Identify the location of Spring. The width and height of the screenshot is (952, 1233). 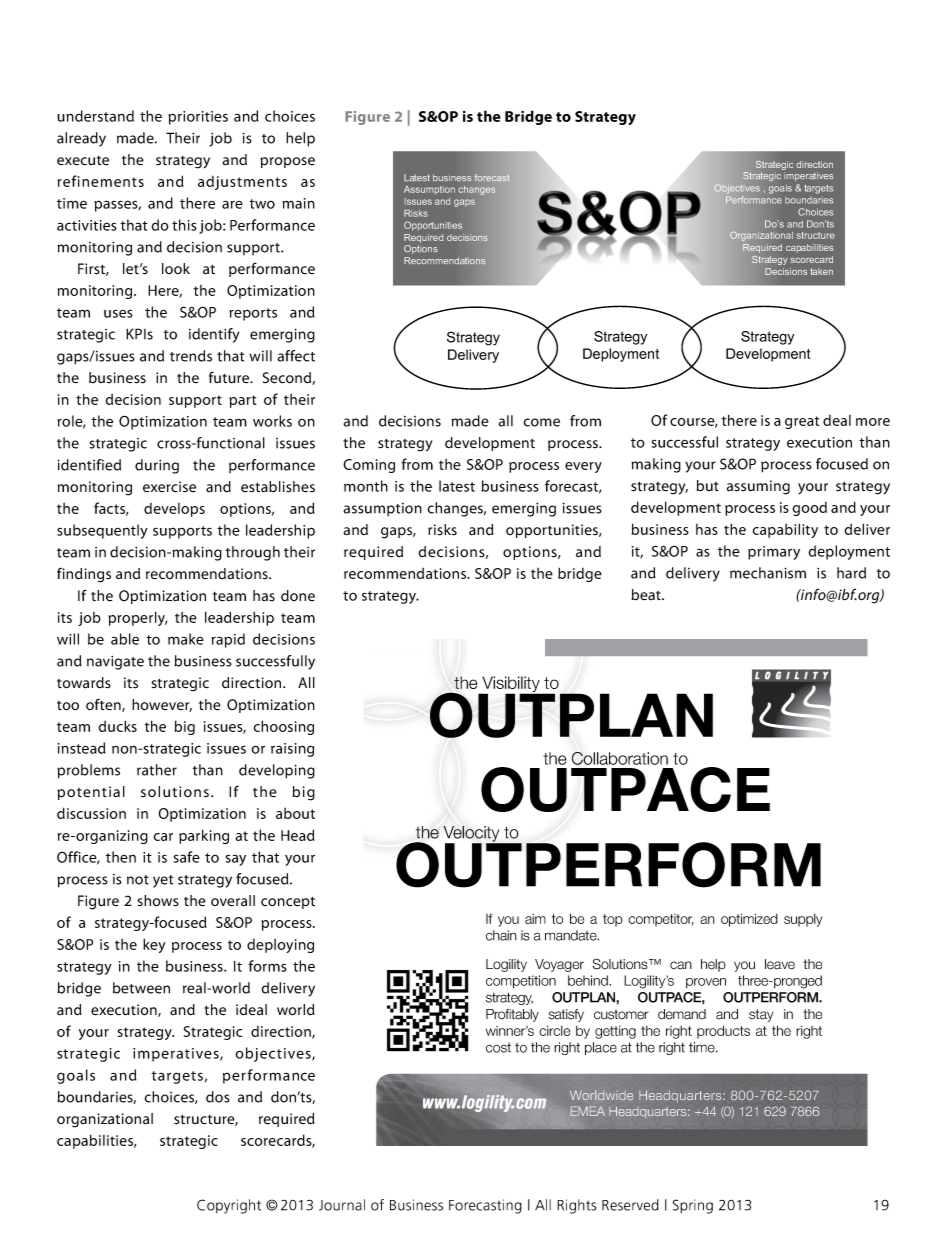
(693, 1206).
